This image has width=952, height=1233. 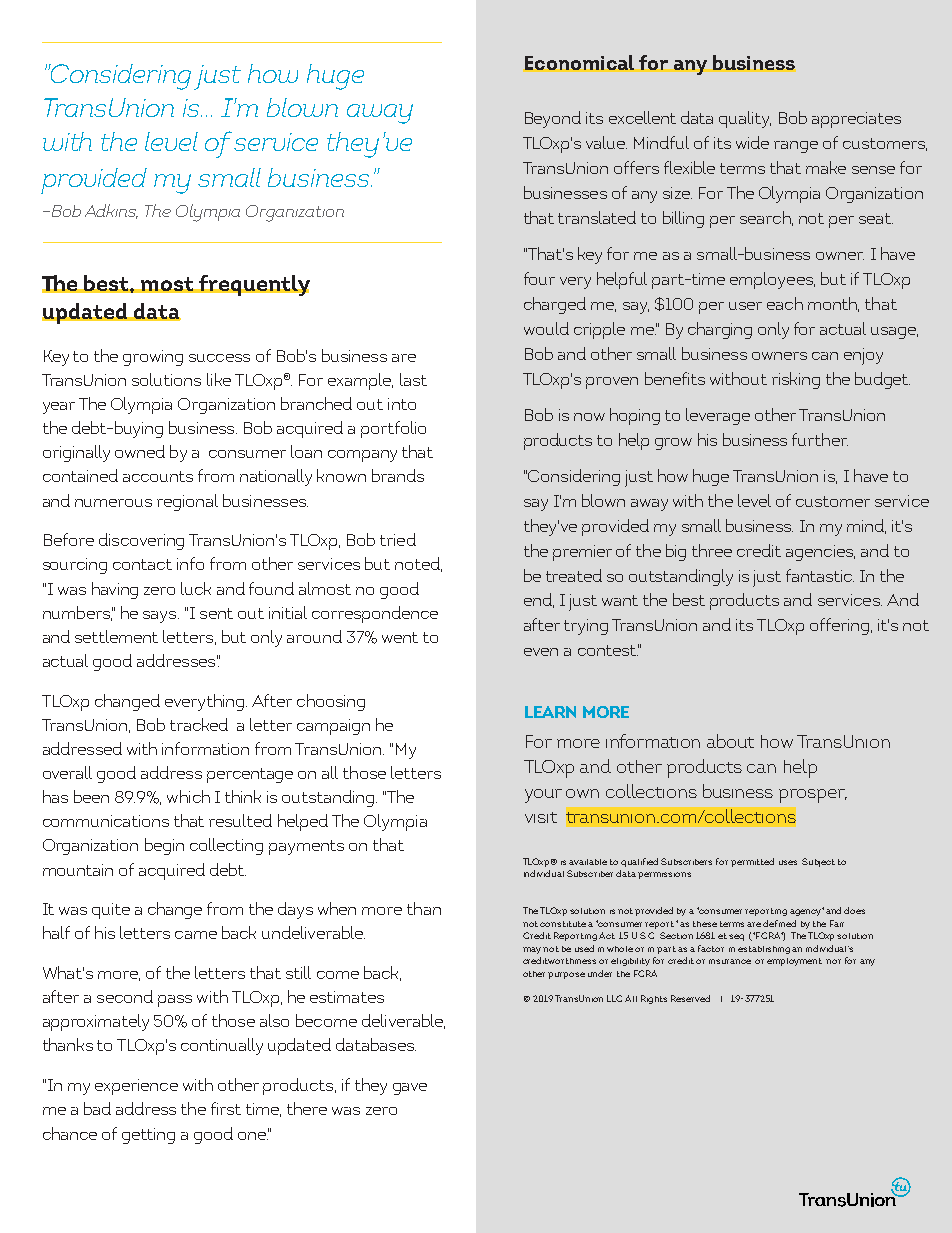 I want to click on went, so click(x=400, y=637).
